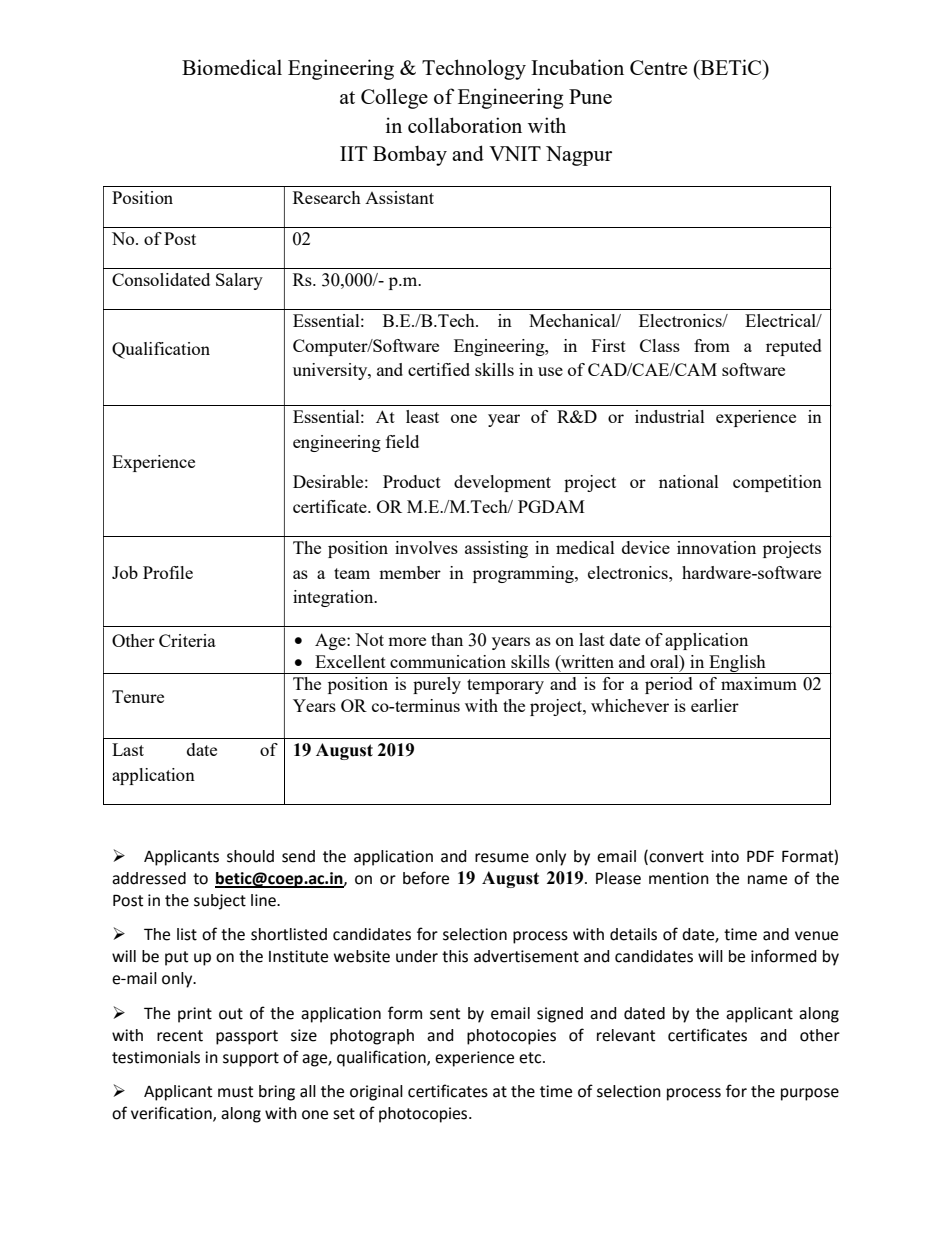 The image size is (952, 1233). Describe the element at coordinates (715, 705) in the document. I see `earlier` at that location.
